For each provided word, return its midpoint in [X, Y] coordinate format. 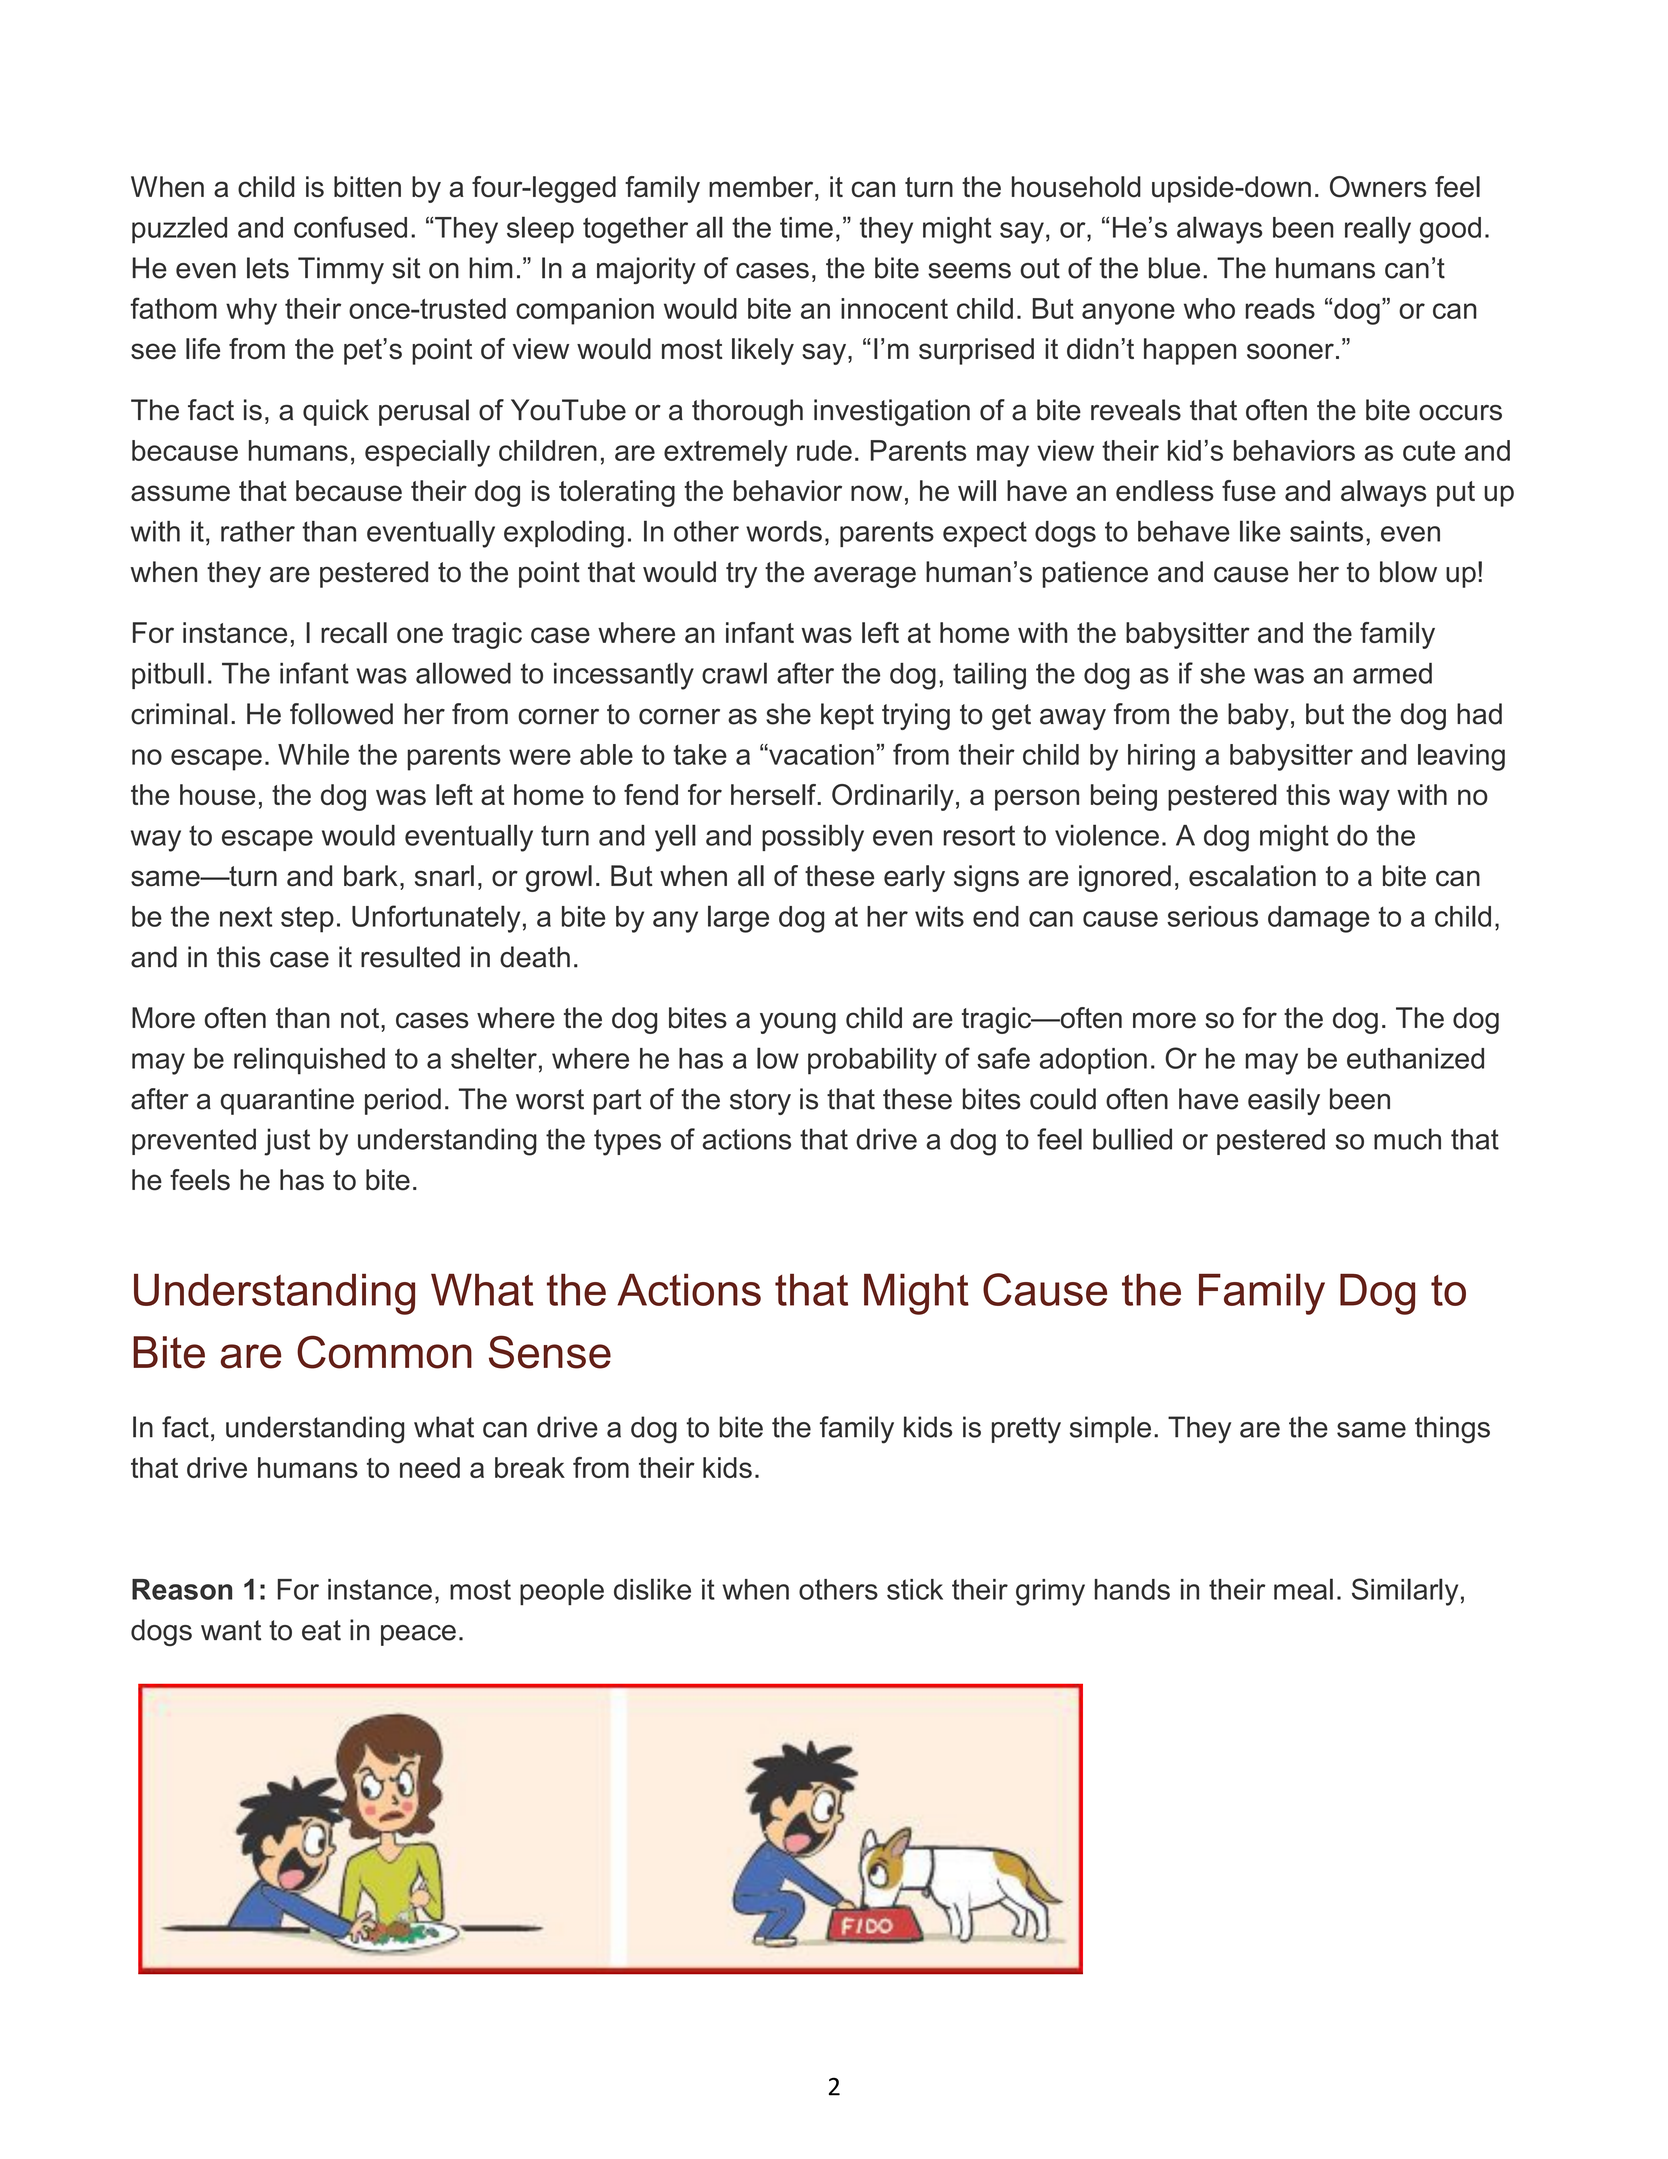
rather [258, 531]
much [1407, 1139]
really [1378, 230]
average [865, 577]
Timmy [341, 270]
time [806, 227]
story [760, 1102]
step [307, 919]
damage [1319, 919]
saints [1326, 531]
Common [384, 1352]
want [231, 1630]
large [738, 919]
